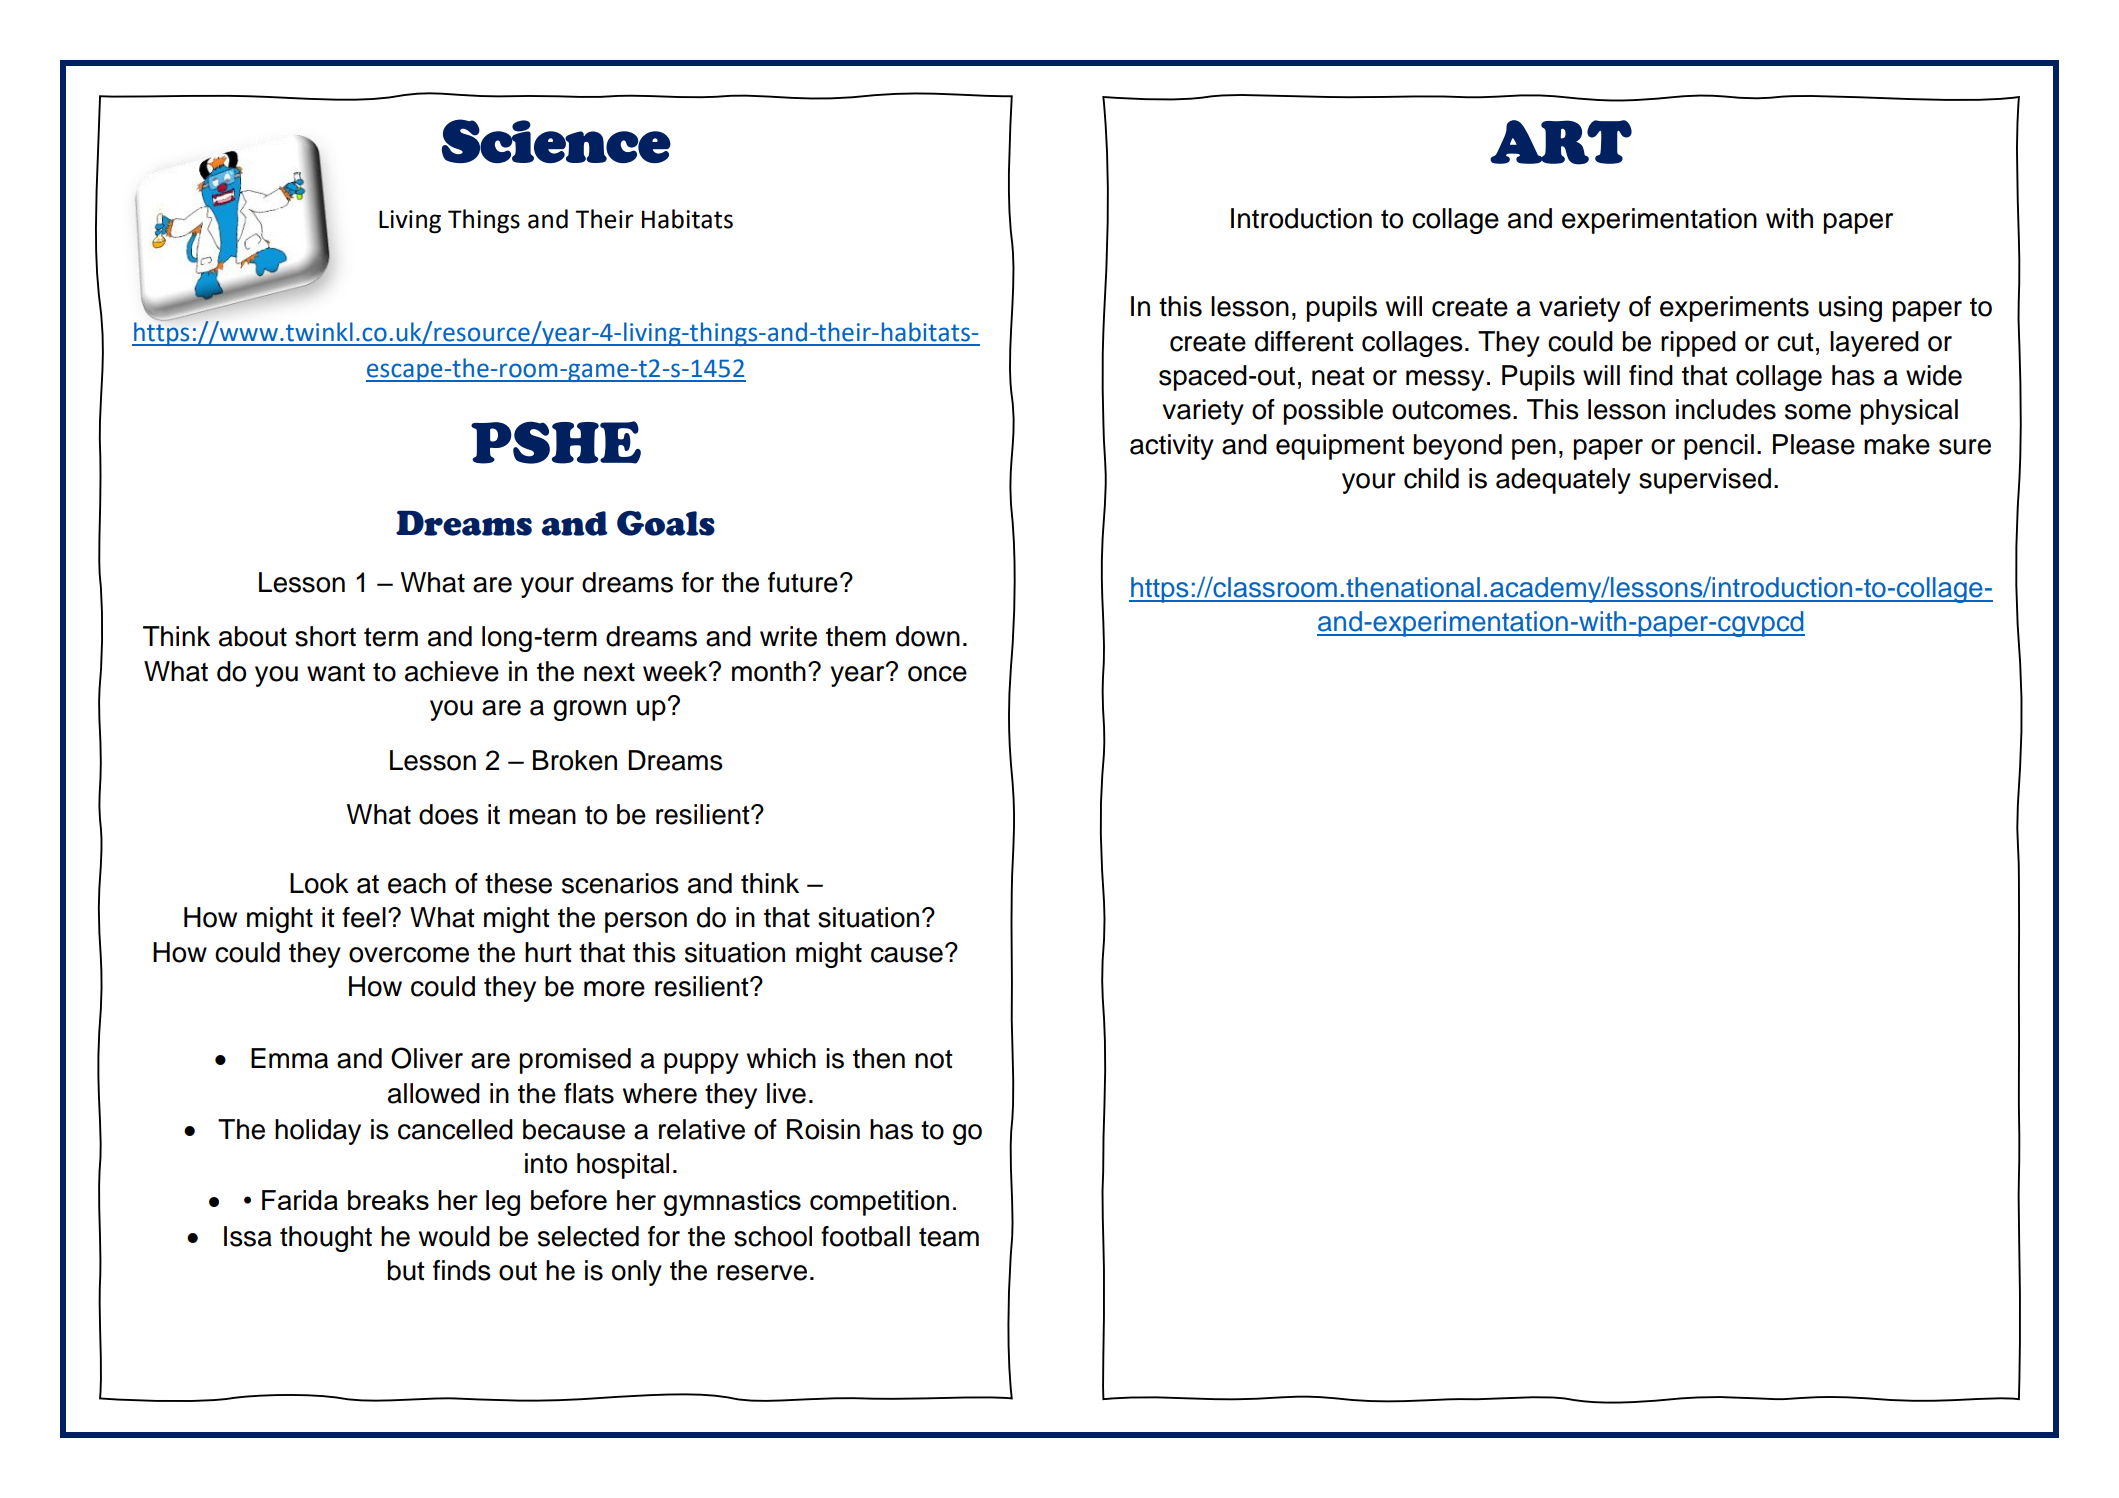 The image size is (2119, 1498). What do you see at coordinates (781, 1058) in the page?
I see `which` at bounding box center [781, 1058].
